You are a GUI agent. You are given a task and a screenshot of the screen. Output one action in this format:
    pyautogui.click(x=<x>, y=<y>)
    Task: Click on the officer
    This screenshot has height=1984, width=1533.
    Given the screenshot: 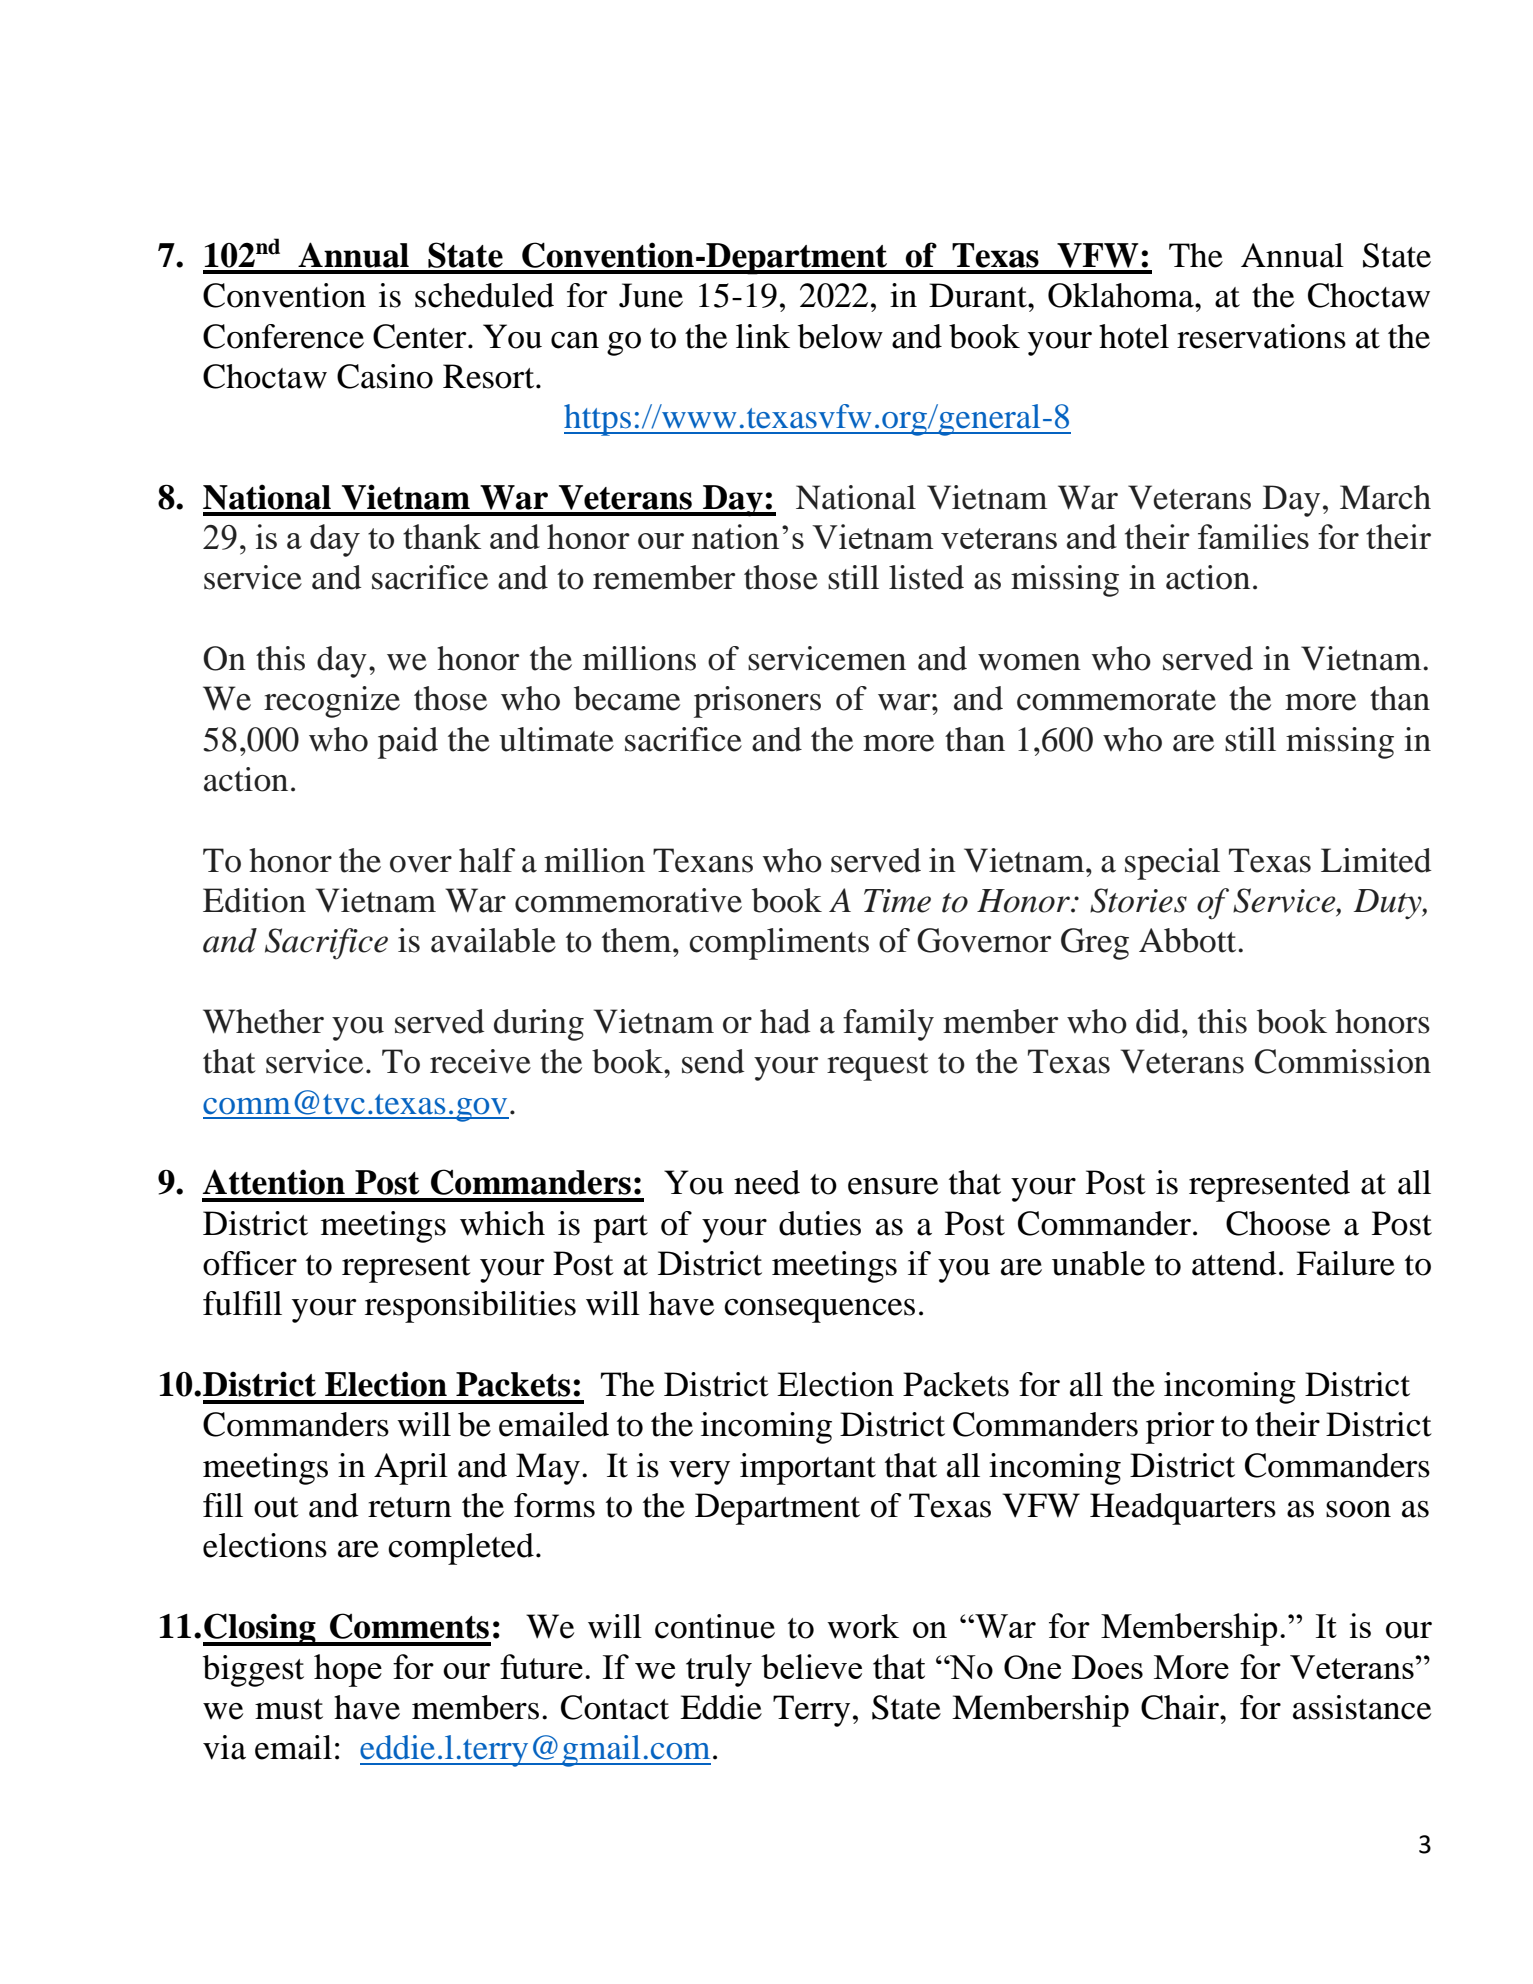 What is the action you would take?
    pyautogui.click(x=250, y=1263)
